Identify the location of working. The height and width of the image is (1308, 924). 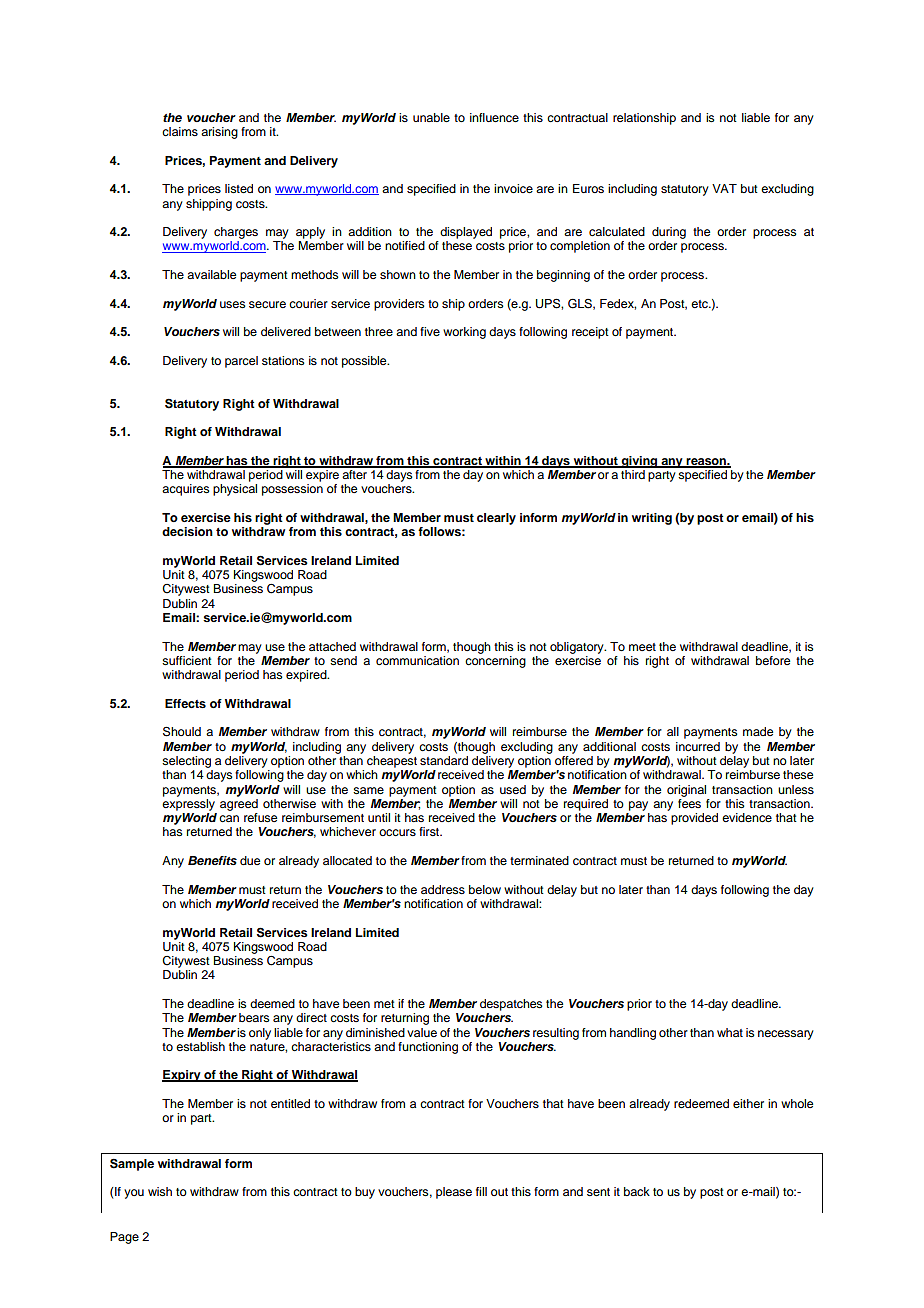
(464, 333).
